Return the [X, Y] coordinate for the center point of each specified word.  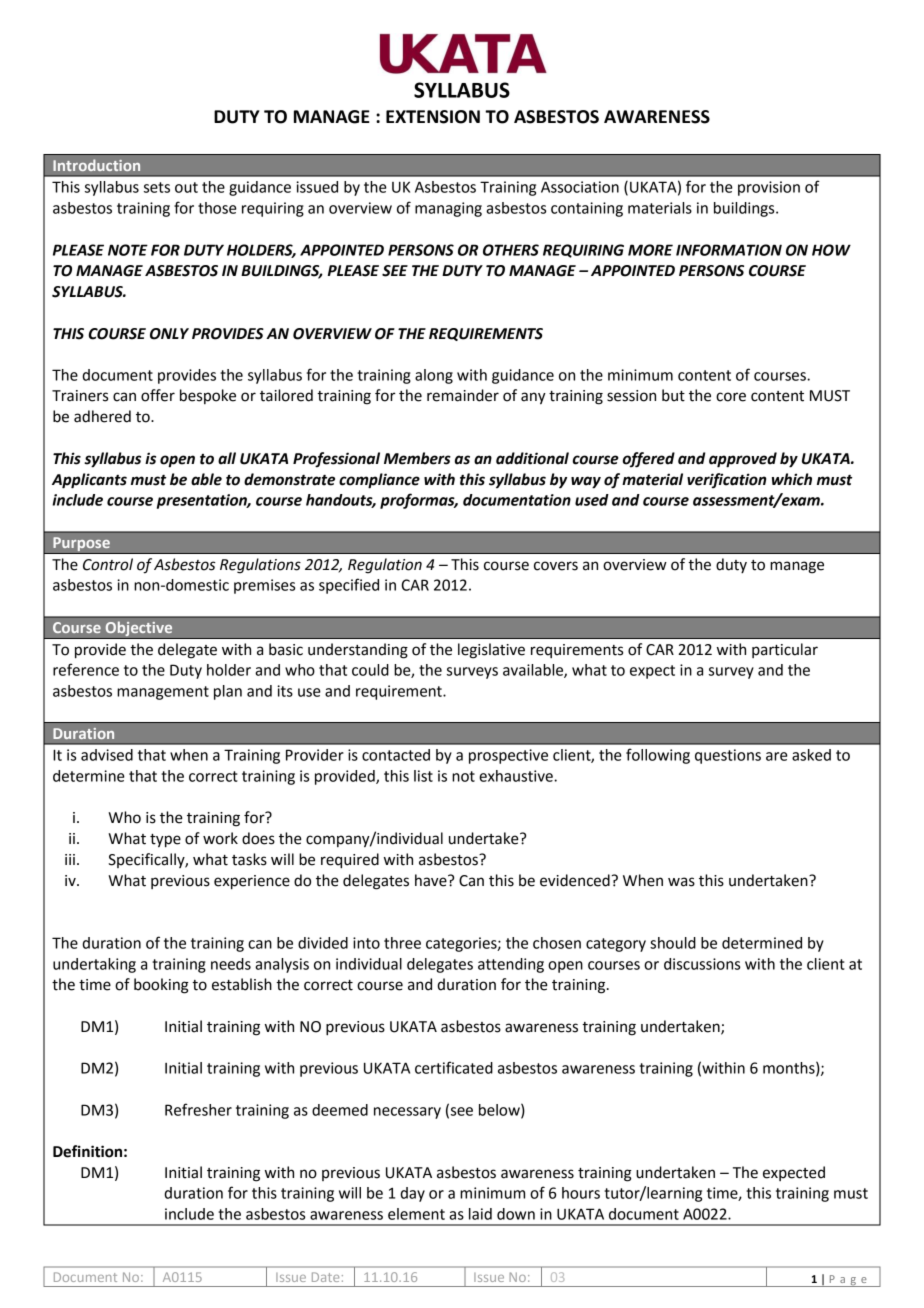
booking [161, 986]
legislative [491, 651]
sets [157, 187]
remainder [463, 395]
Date [325, 1277]
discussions [702, 964]
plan [228, 692]
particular [785, 650]
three [402, 943]
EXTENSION [433, 117]
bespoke [208, 396]
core [731, 397]
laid [480, 1214]
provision [769, 188]
